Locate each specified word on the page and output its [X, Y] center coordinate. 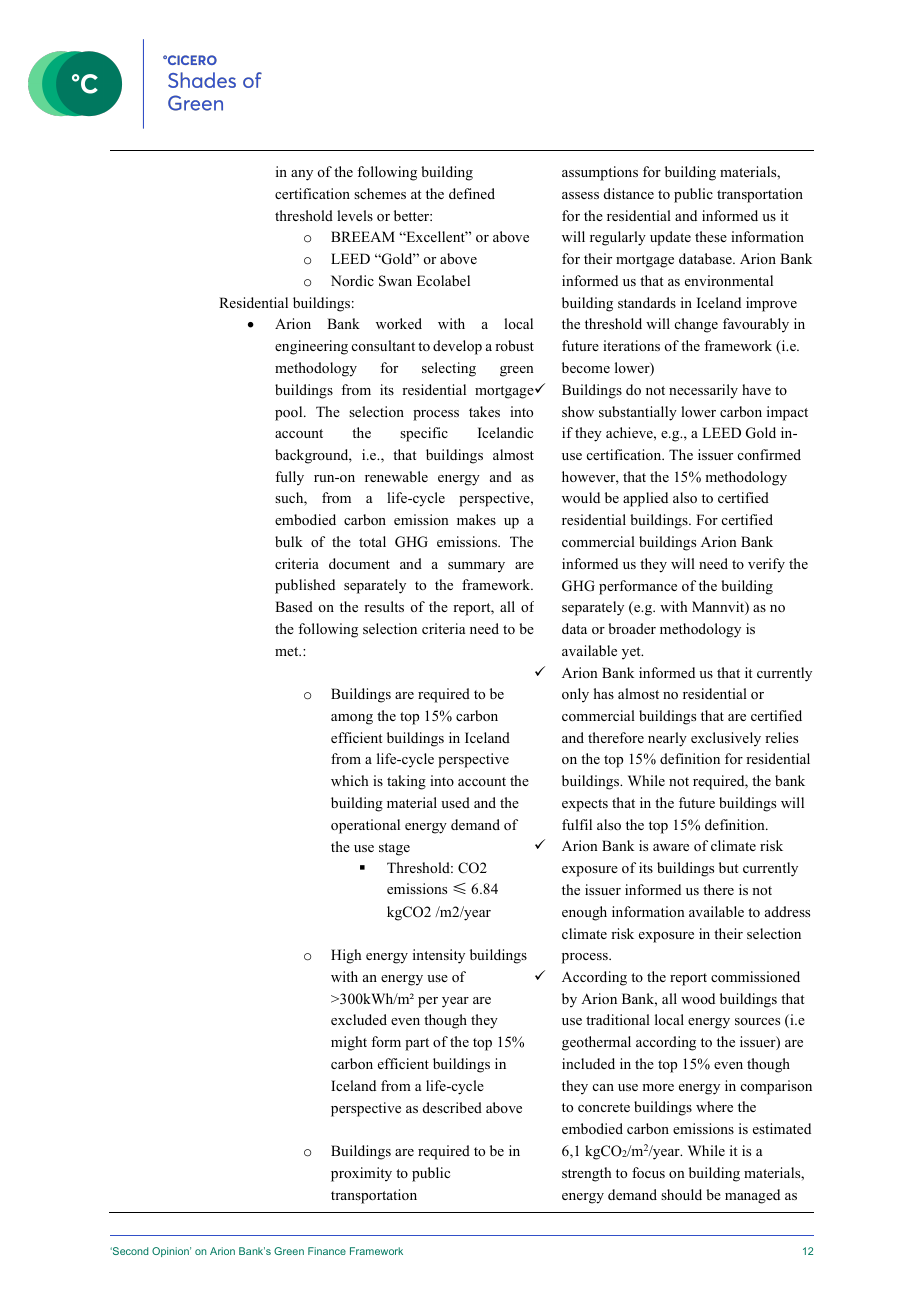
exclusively [726, 739]
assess [580, 195]
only [575, 695]
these [711, 236]
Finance [327, 1251]
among [352, 719]
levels [355, 215]
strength [587, 1174]
